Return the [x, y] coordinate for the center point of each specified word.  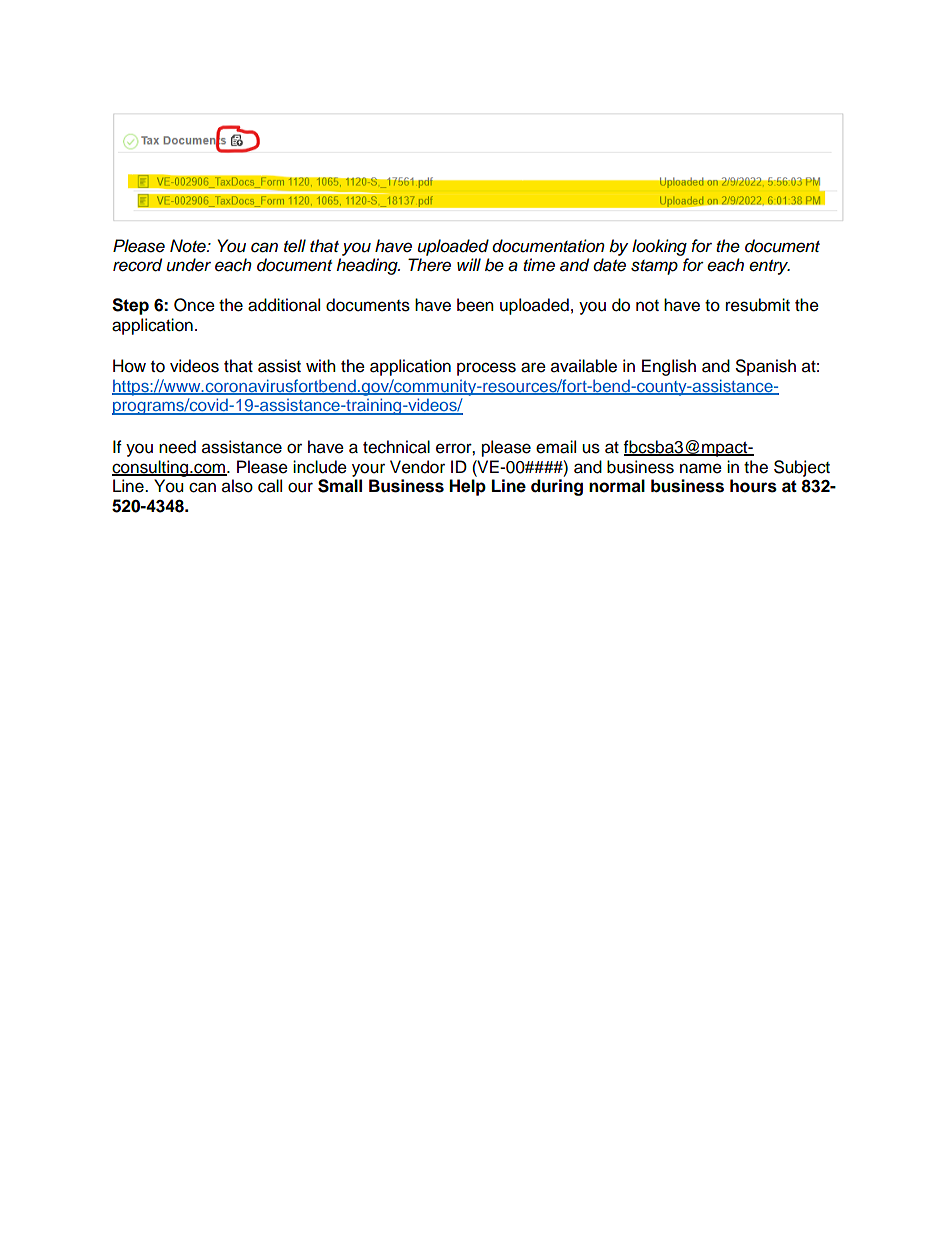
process [486, 369]
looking [659, 247]
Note [189, 246]
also [237, 486]
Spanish [766, 367]
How [129, 366]
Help [467, 487]
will [469, 264]
